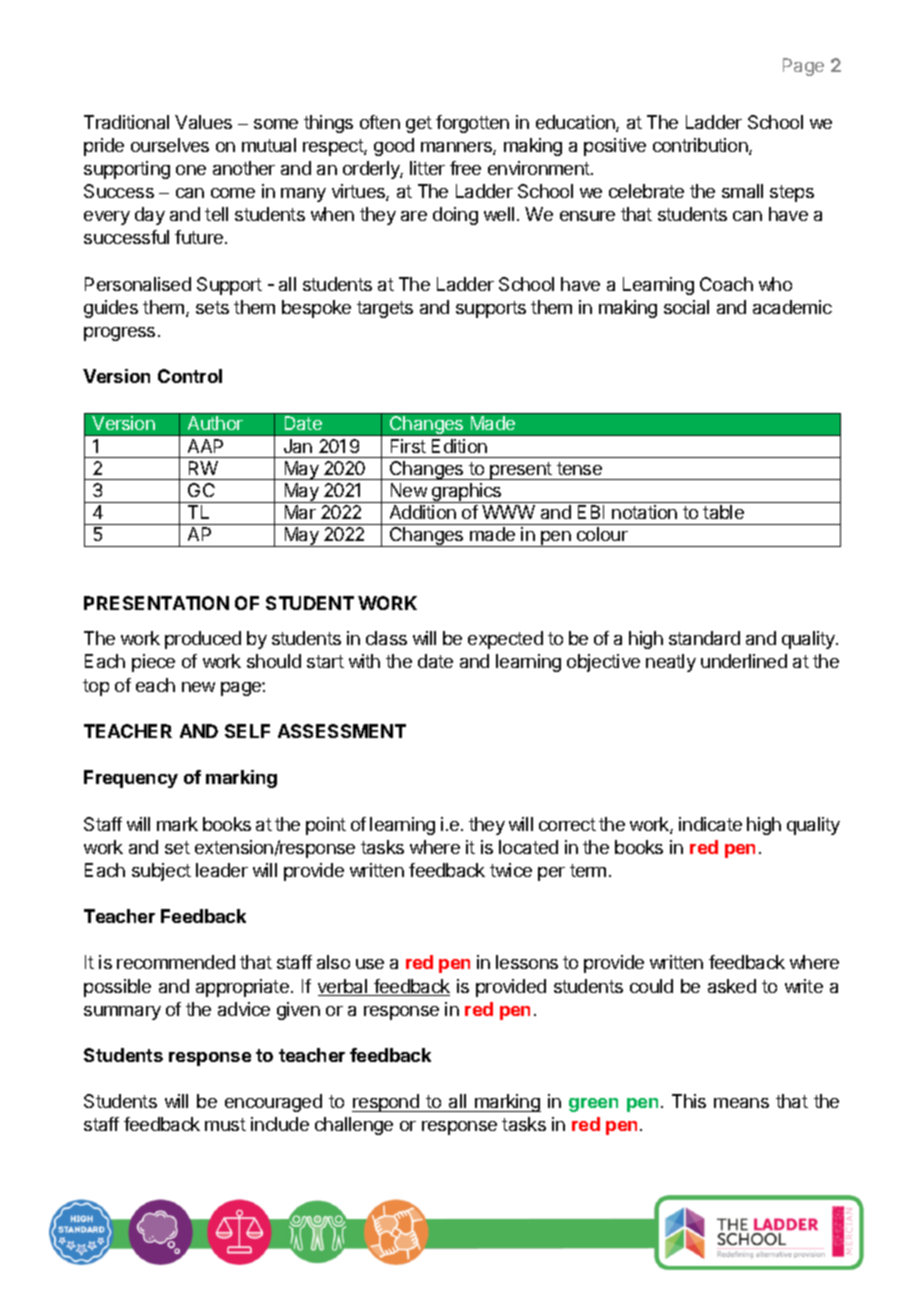 The height and width of the document is (1308, 924). Describe the element at coordinates (723, 512) in the document. I see `table` at that location.
